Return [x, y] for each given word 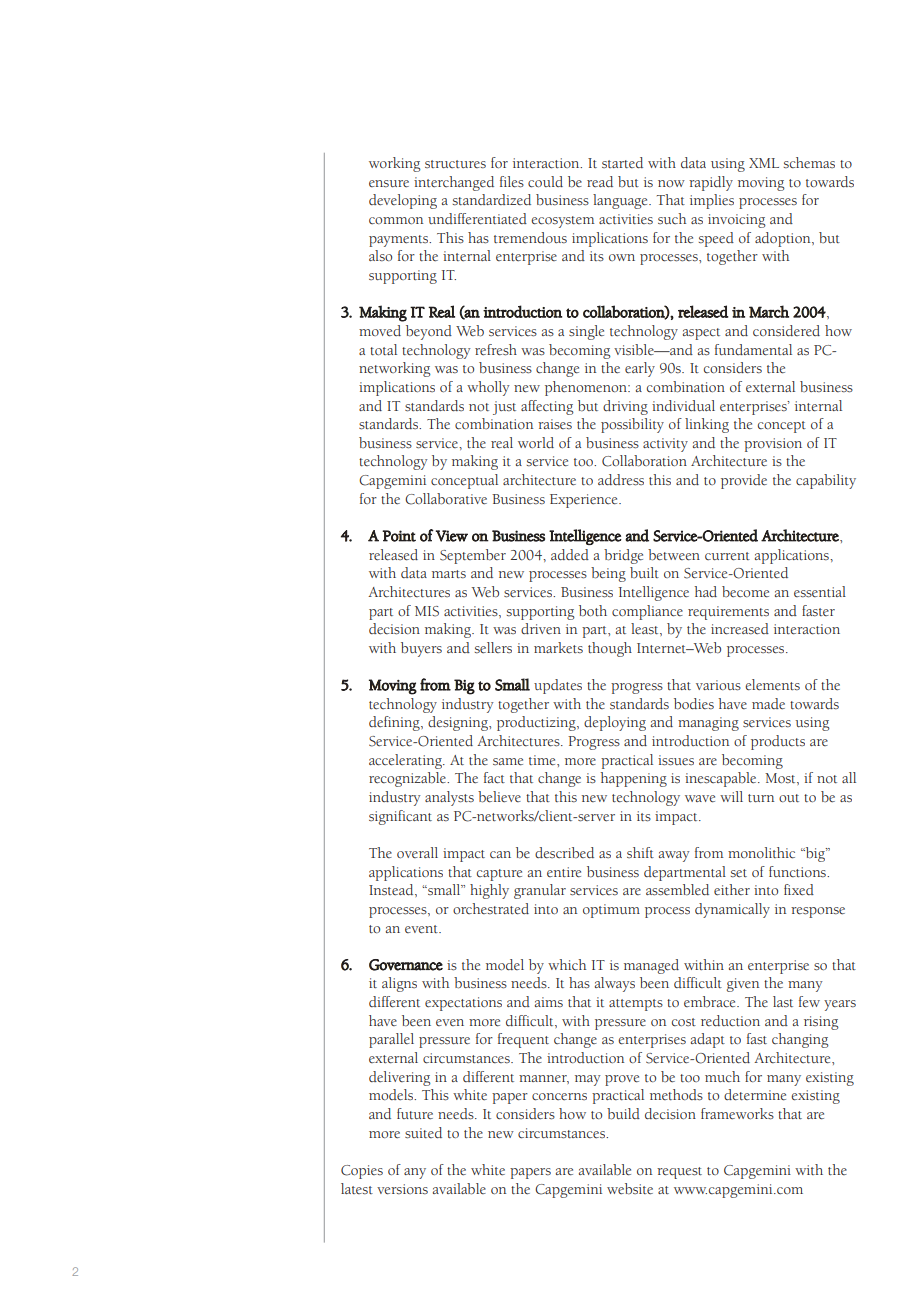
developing [403, 201]
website [630, 1188]
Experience [585, 501]
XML [764, 163]
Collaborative [446, 499]
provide [744, 481]
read [600, 181]
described [564, 853]
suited [423, 1133]
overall [417, 852]
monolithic [761, 853]
